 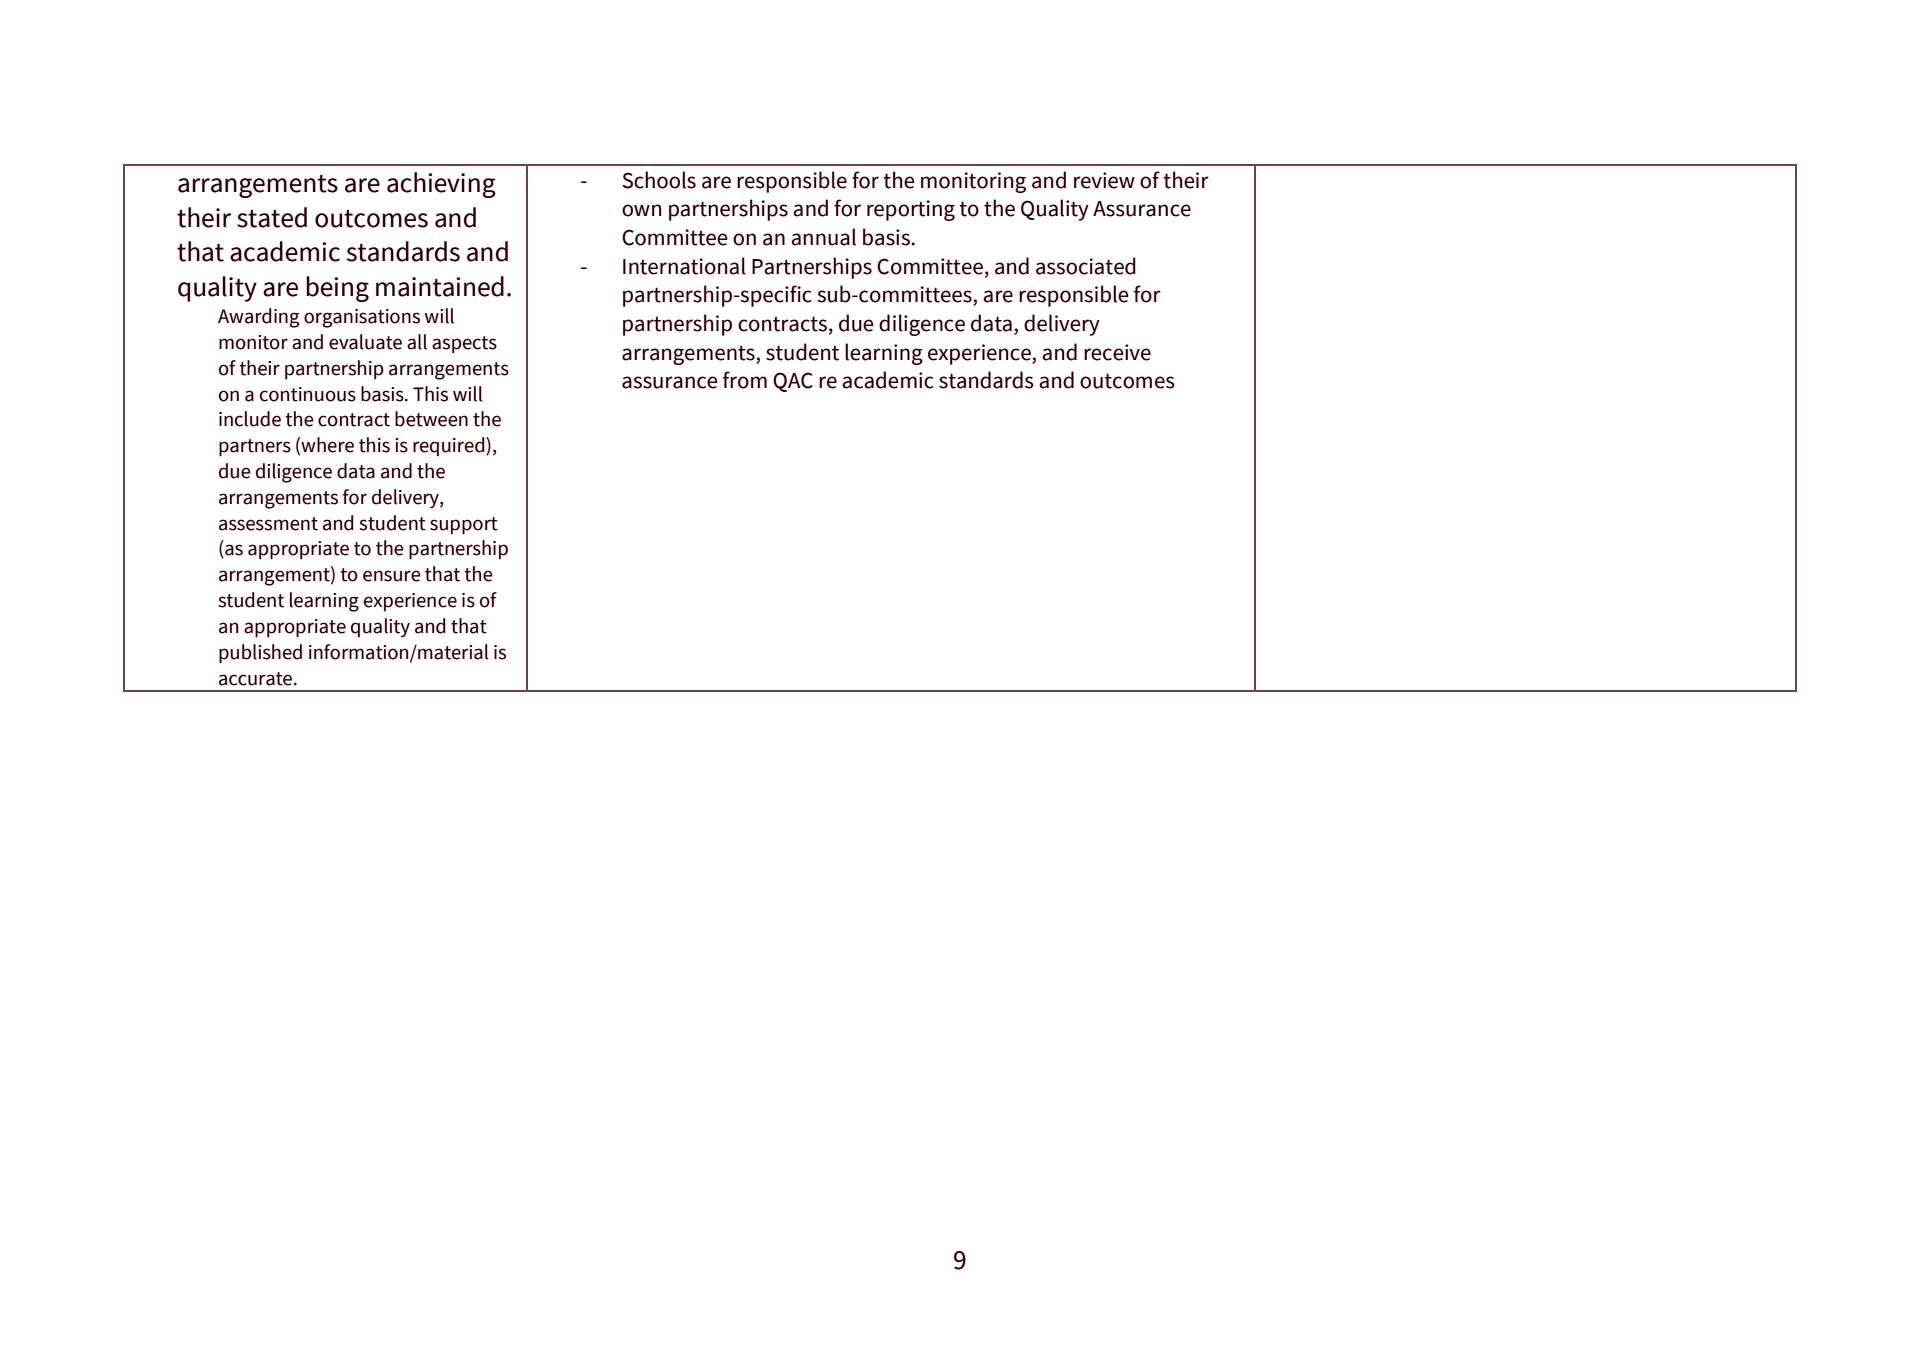 What do you see at coordinates (260, 654) in the image?
I see `published` at bounding box center [260, 654].
